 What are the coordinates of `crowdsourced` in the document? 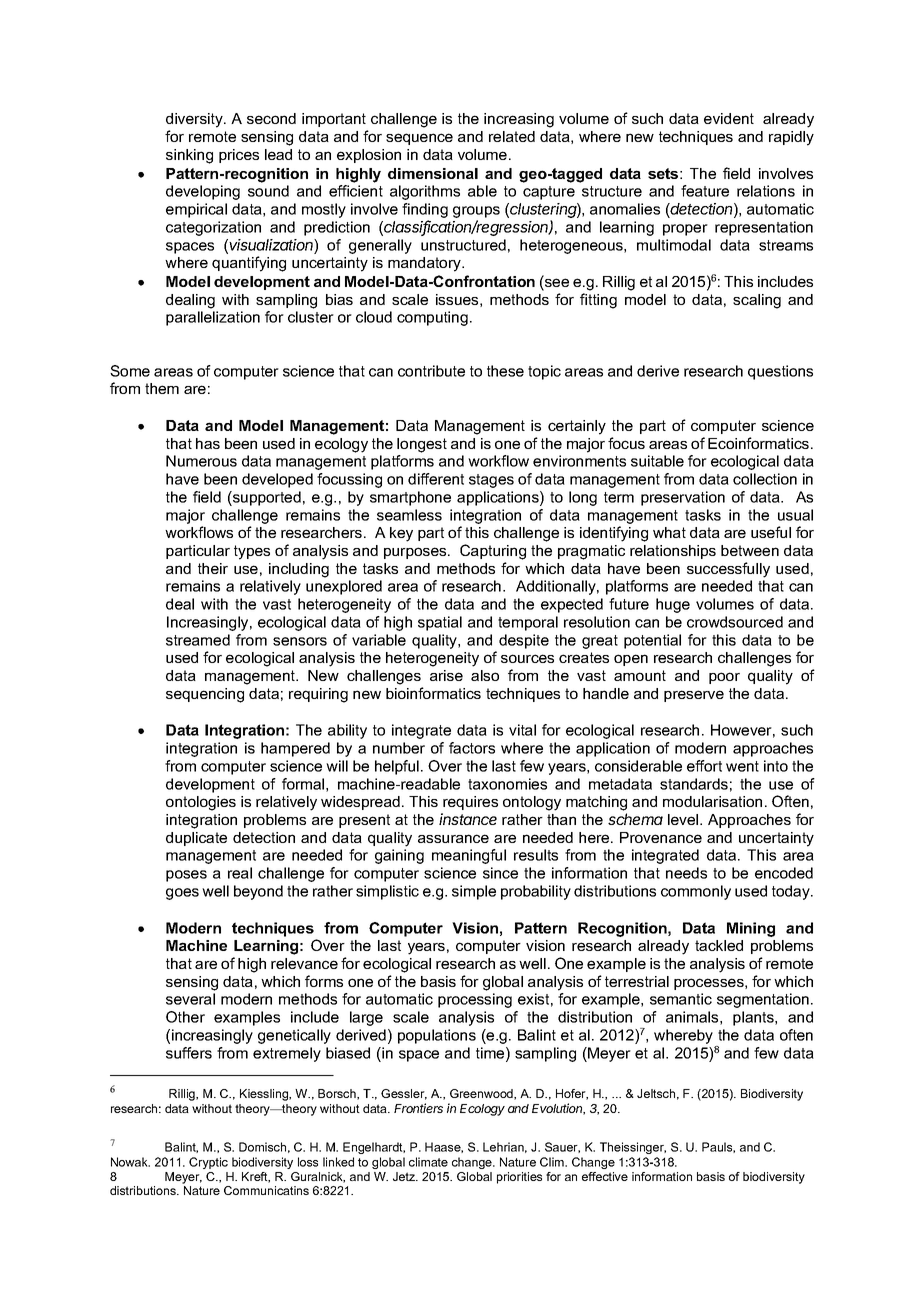 It's located at (735, 622).
